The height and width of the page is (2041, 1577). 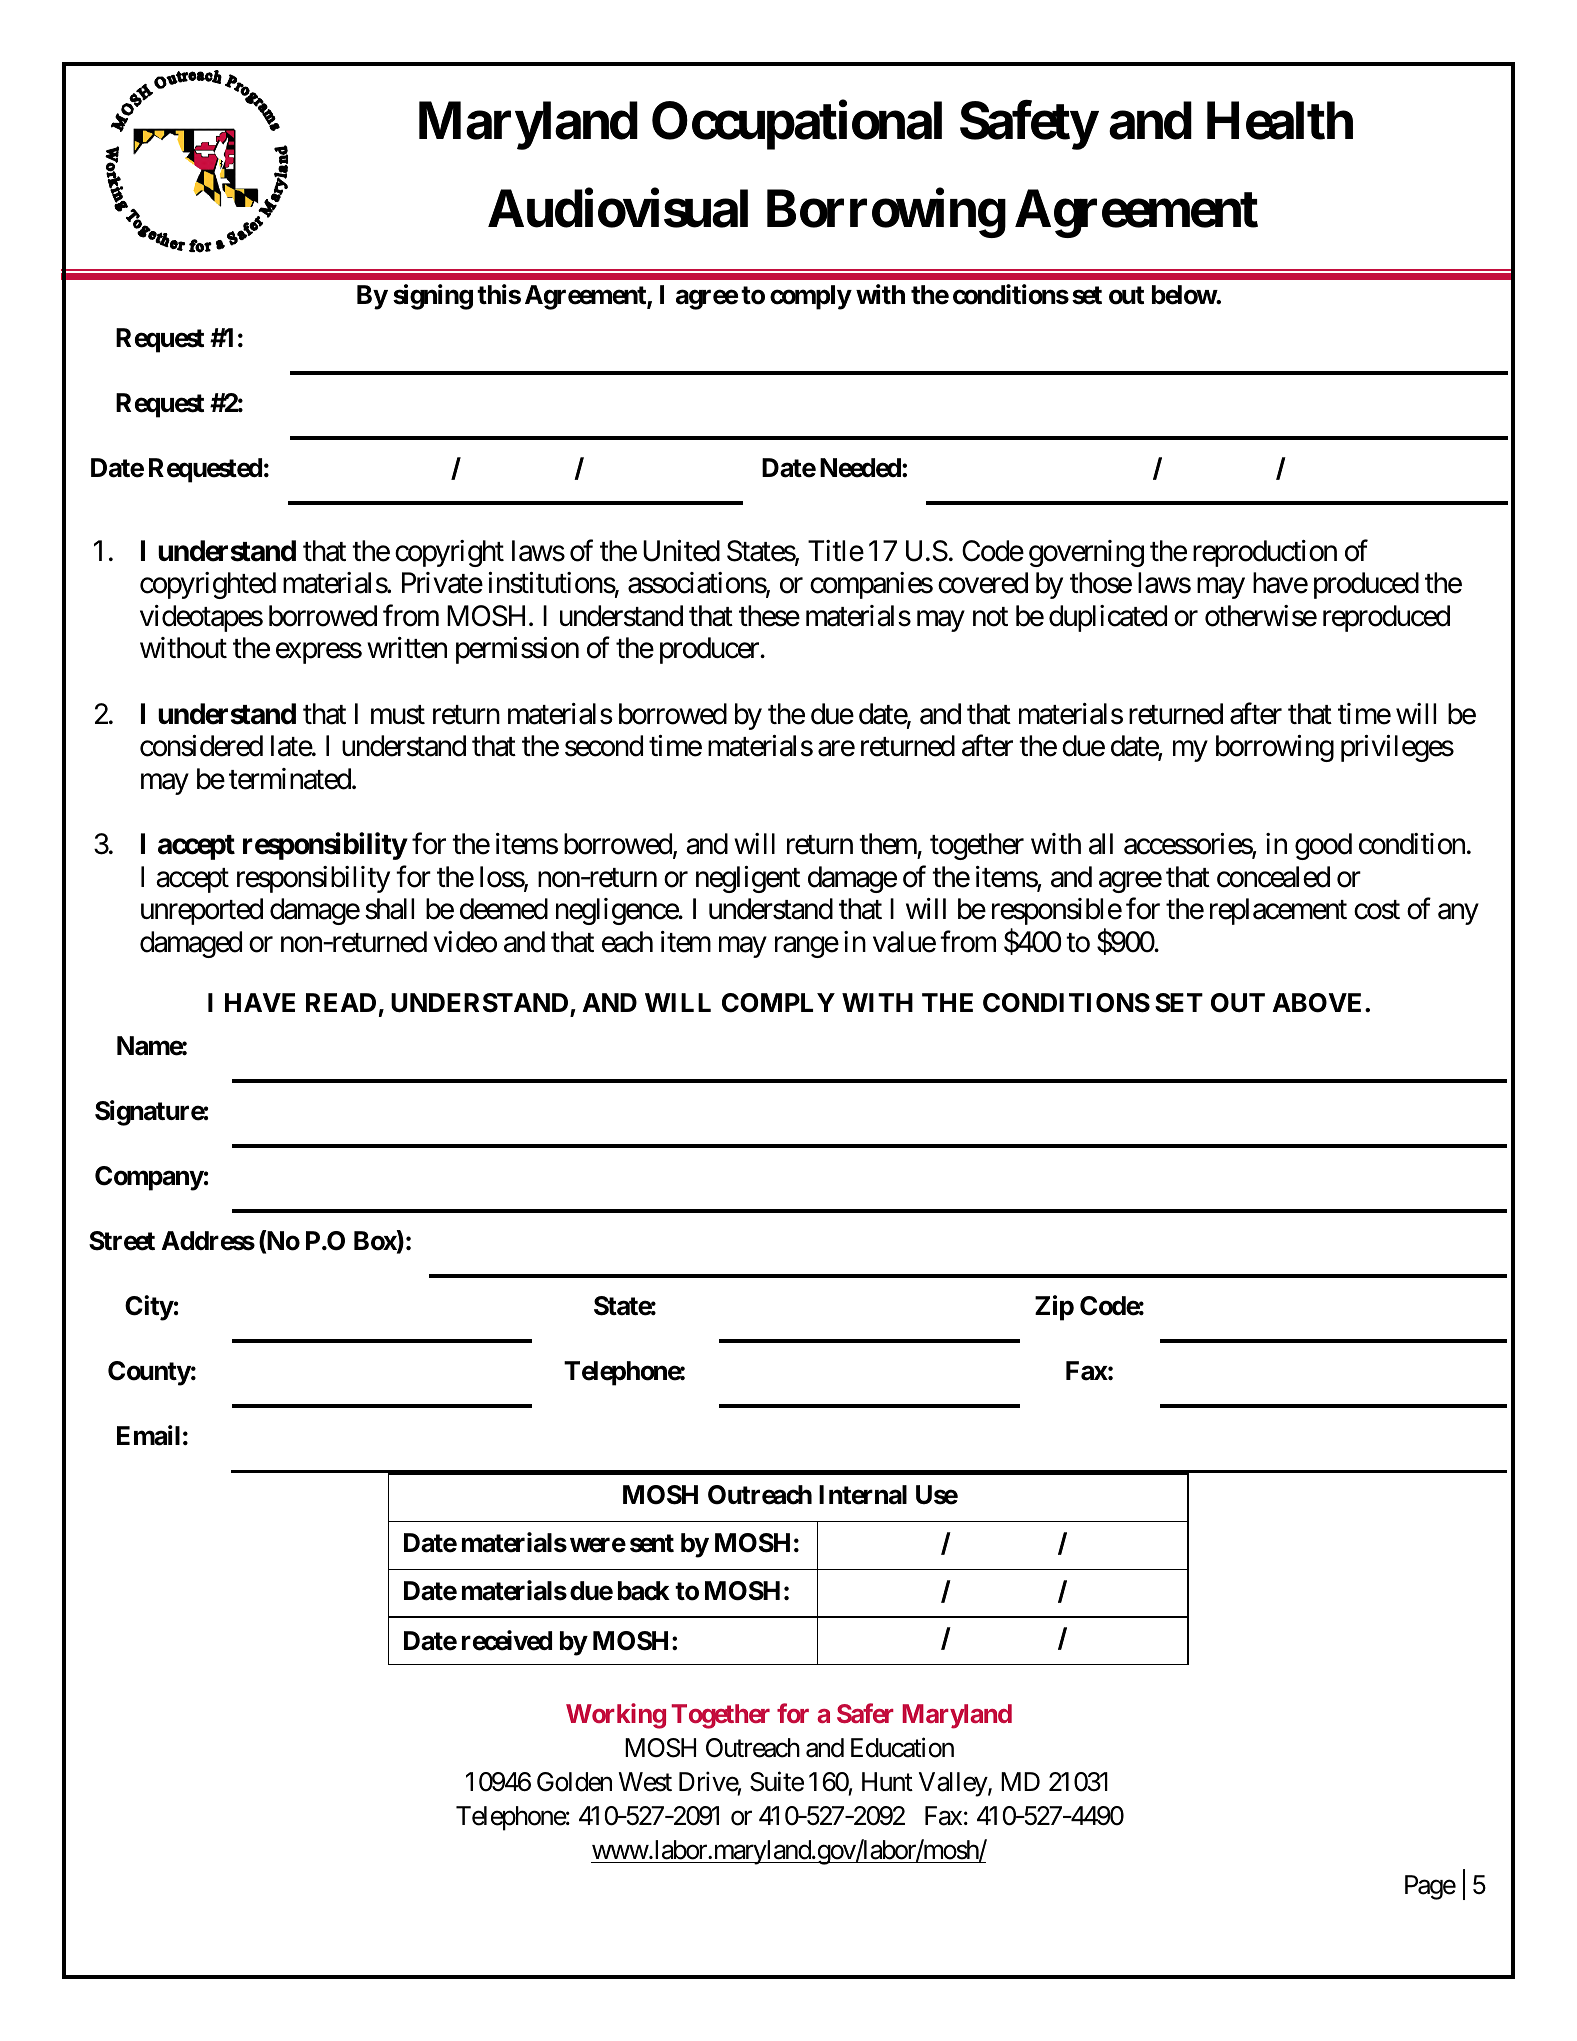 I want to click on Zip, so click(x=1054, y=1308).
